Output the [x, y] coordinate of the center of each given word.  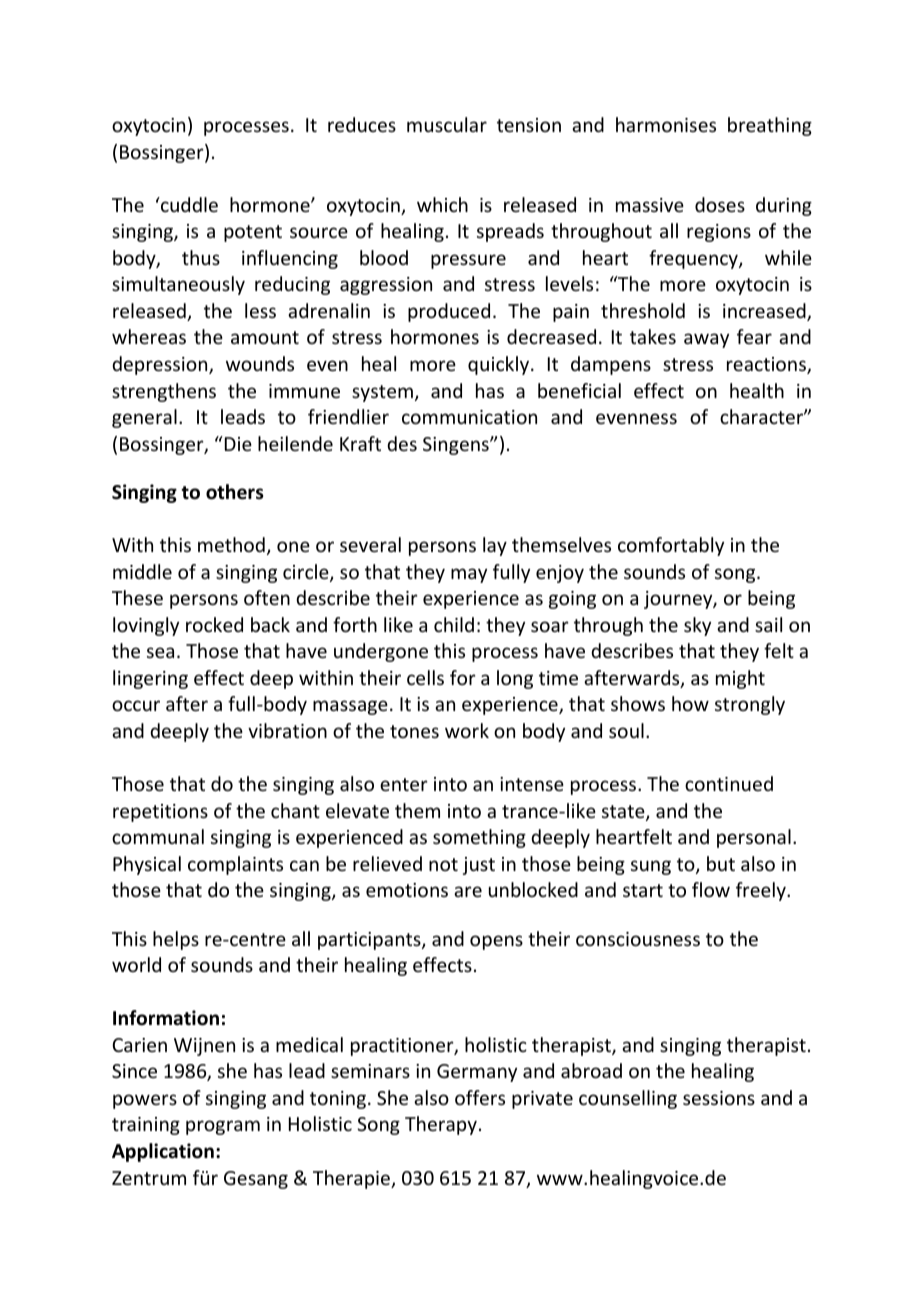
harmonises [666, 124]
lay [495, 546]
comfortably [671, 546]
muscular [447, 124]
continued [729, 783]
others [235, 492]
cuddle [188, 204]
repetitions [160, 813]
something [479, 838]
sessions [719, 1098]
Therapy [441, 1125]
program [223, 1127]
